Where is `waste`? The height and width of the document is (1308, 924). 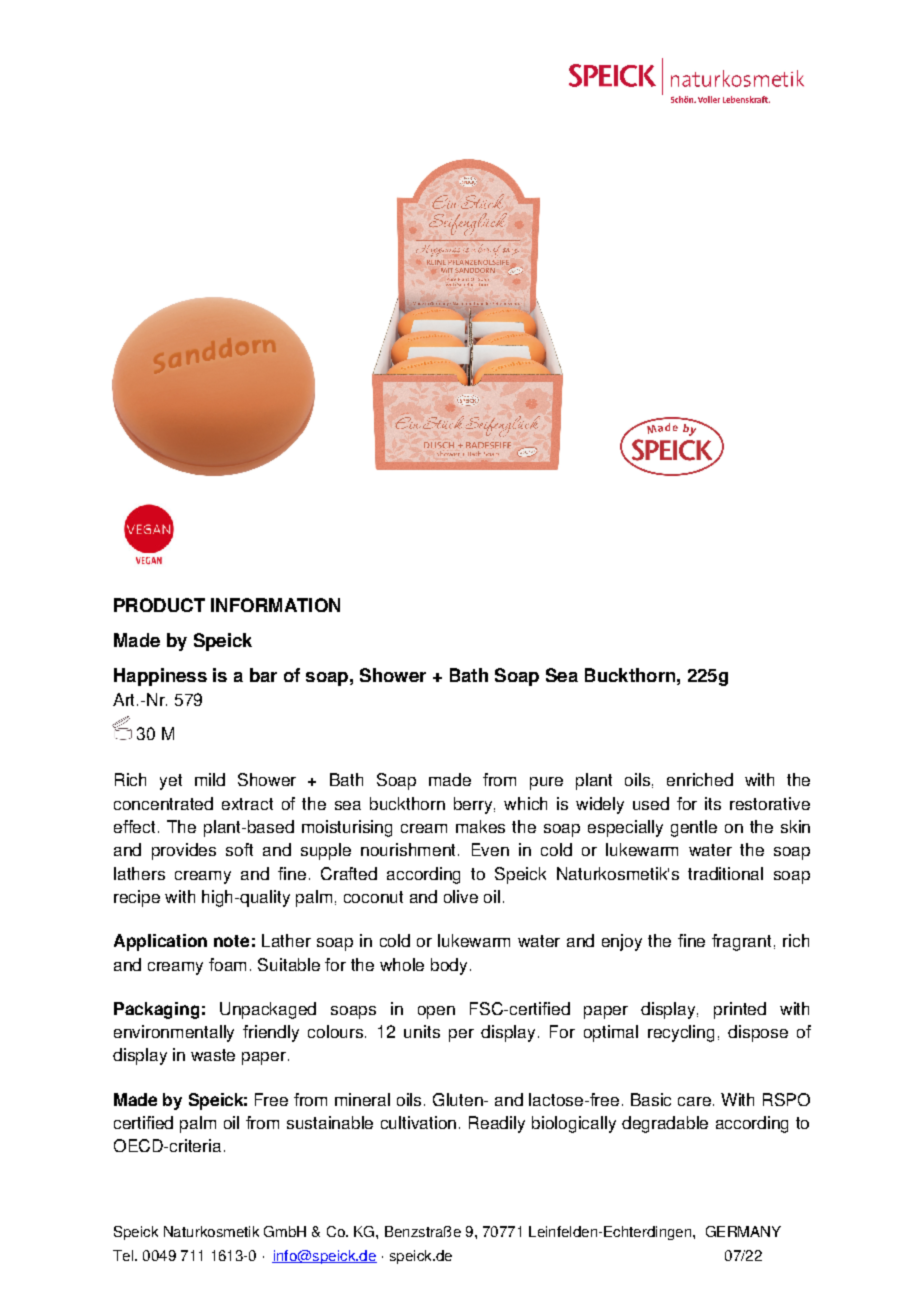 waste is located at coordinates (213, 1055).
